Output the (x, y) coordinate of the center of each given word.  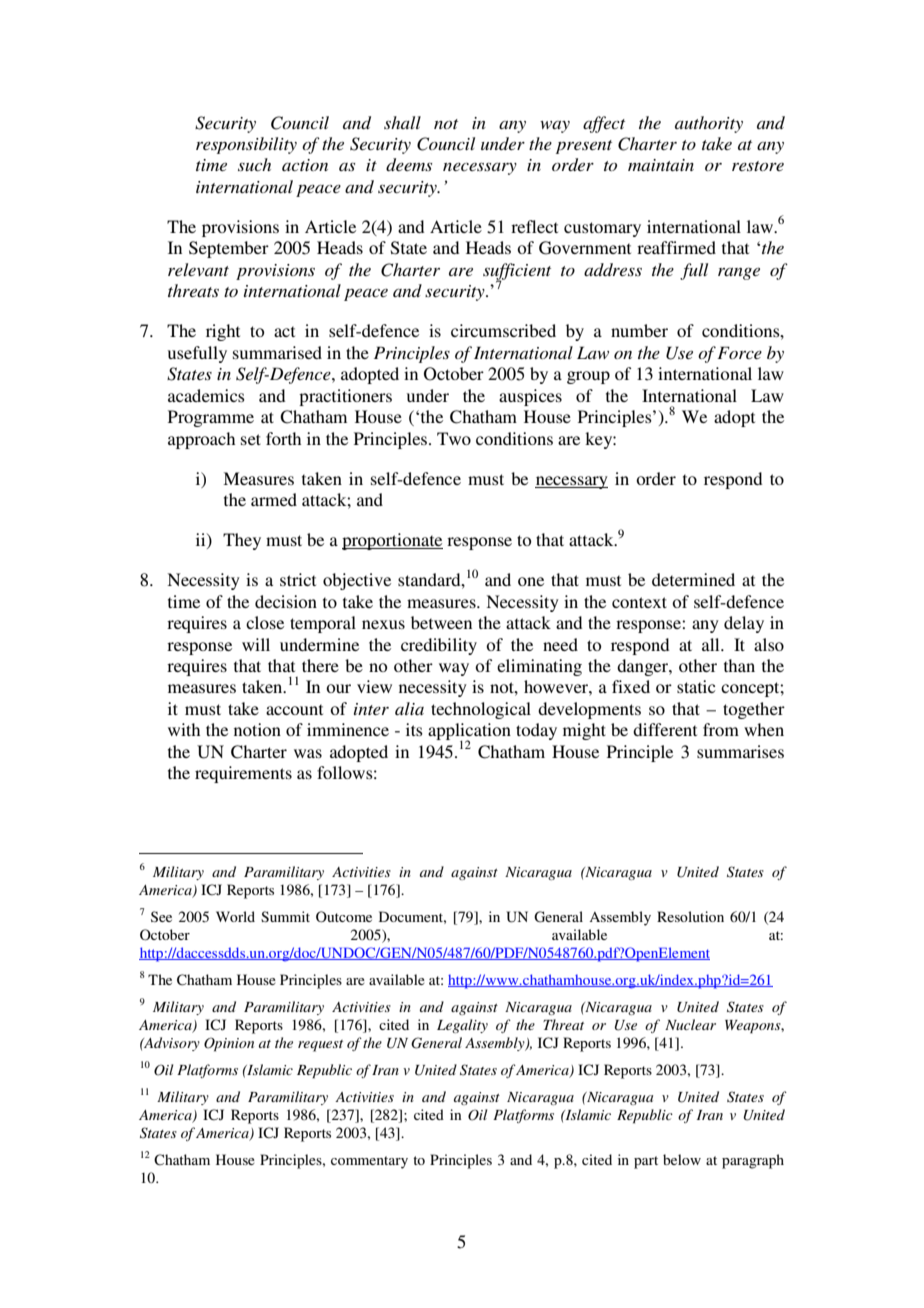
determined (693, 579)
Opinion (229, 1044)
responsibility (246, 145)
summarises (740, 751)
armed (274, 499)
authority (709, 124)
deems (409, 164)
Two (454, 438)
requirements (243, 774)
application (469, 733)
